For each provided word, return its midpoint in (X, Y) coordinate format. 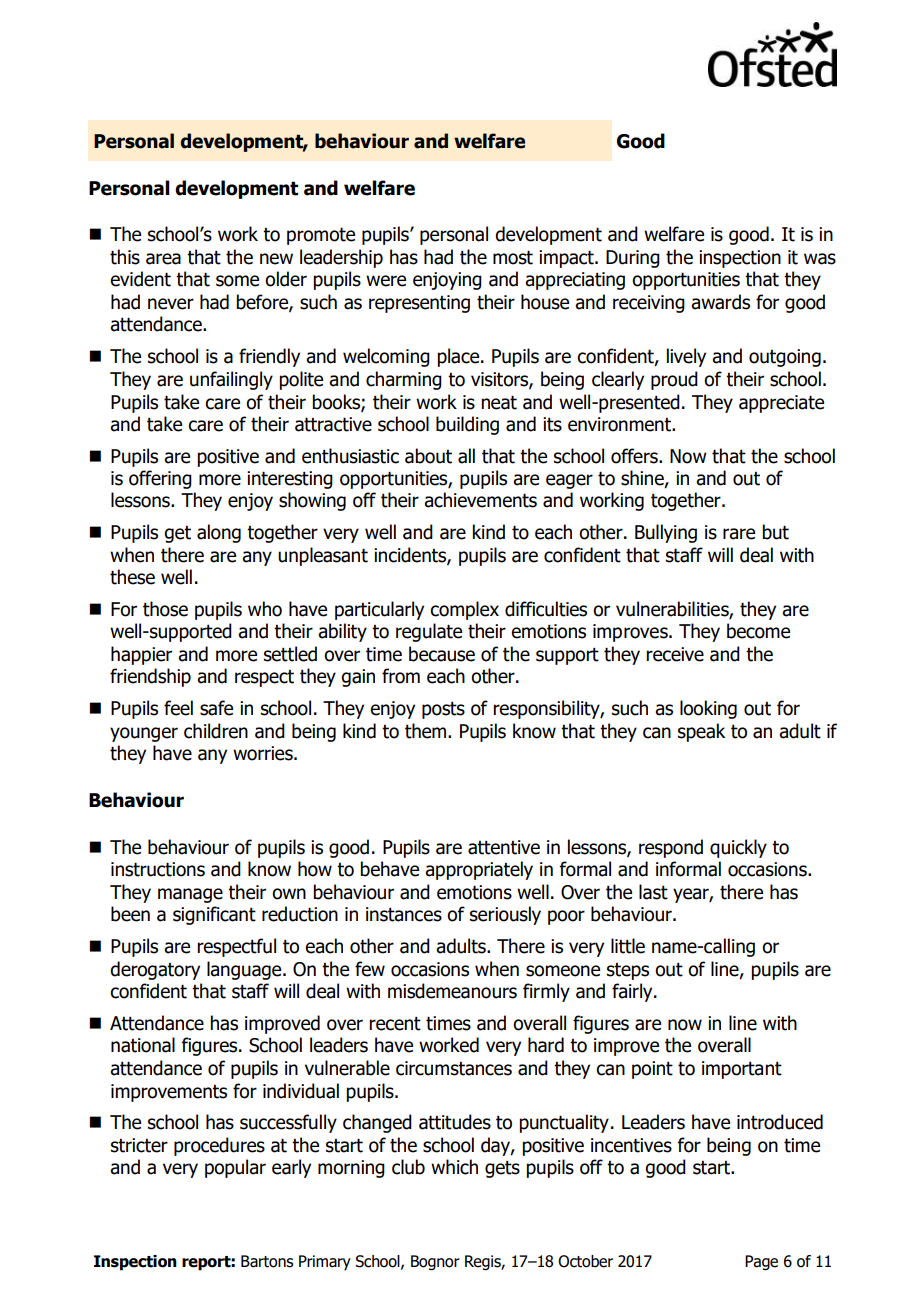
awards (720, 302)
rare (739, 534)
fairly (633, 992)
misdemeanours (452, 991)
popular (235, 1168)
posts (443, 710)
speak (701, 732)
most (513, 257)
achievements (480, 500)
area (163, 259)
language (245, 970)
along (219, 533)
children (216, 731)
